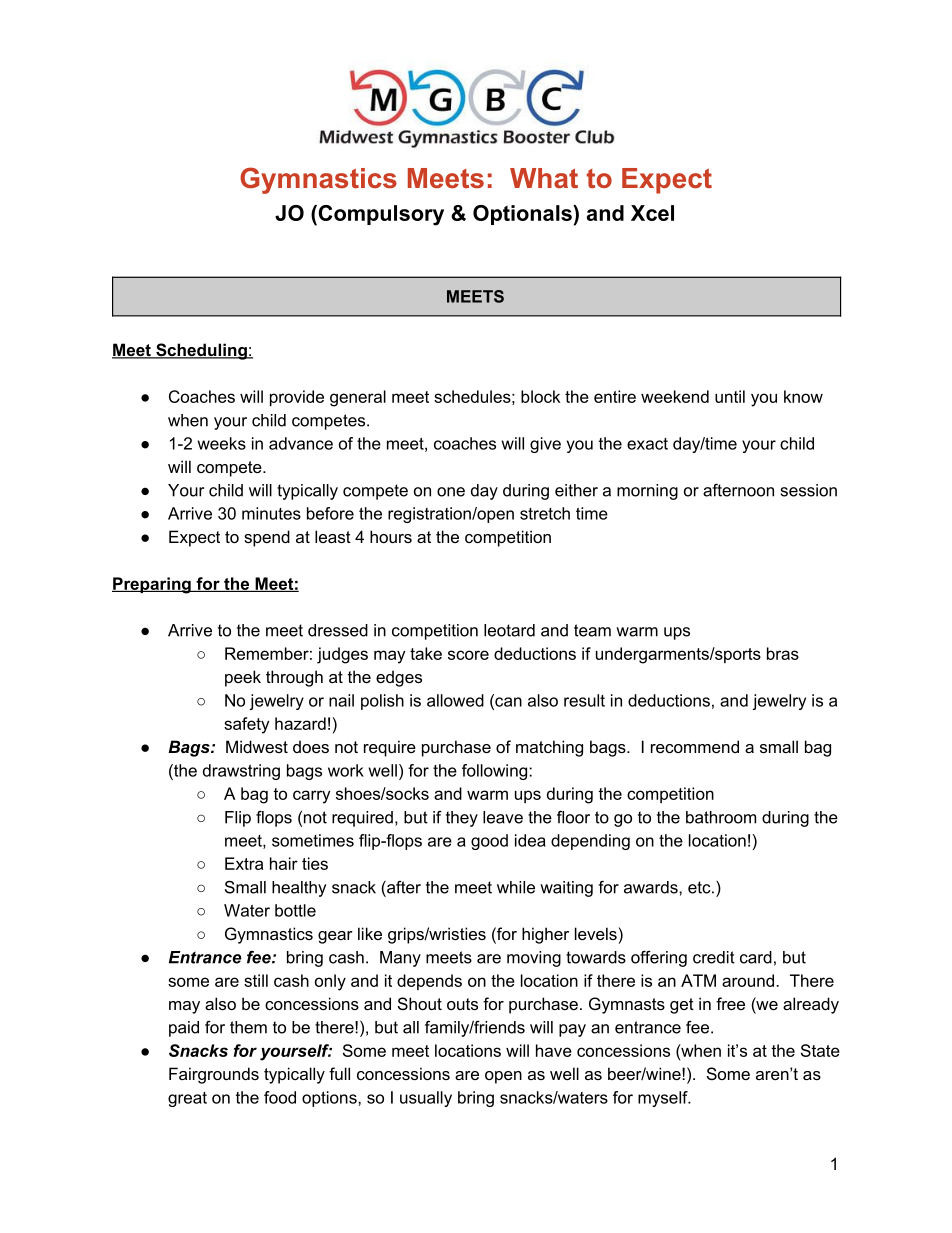 The image size is (952, 1233). I want to click on Scheduling, so click(201, 351).
